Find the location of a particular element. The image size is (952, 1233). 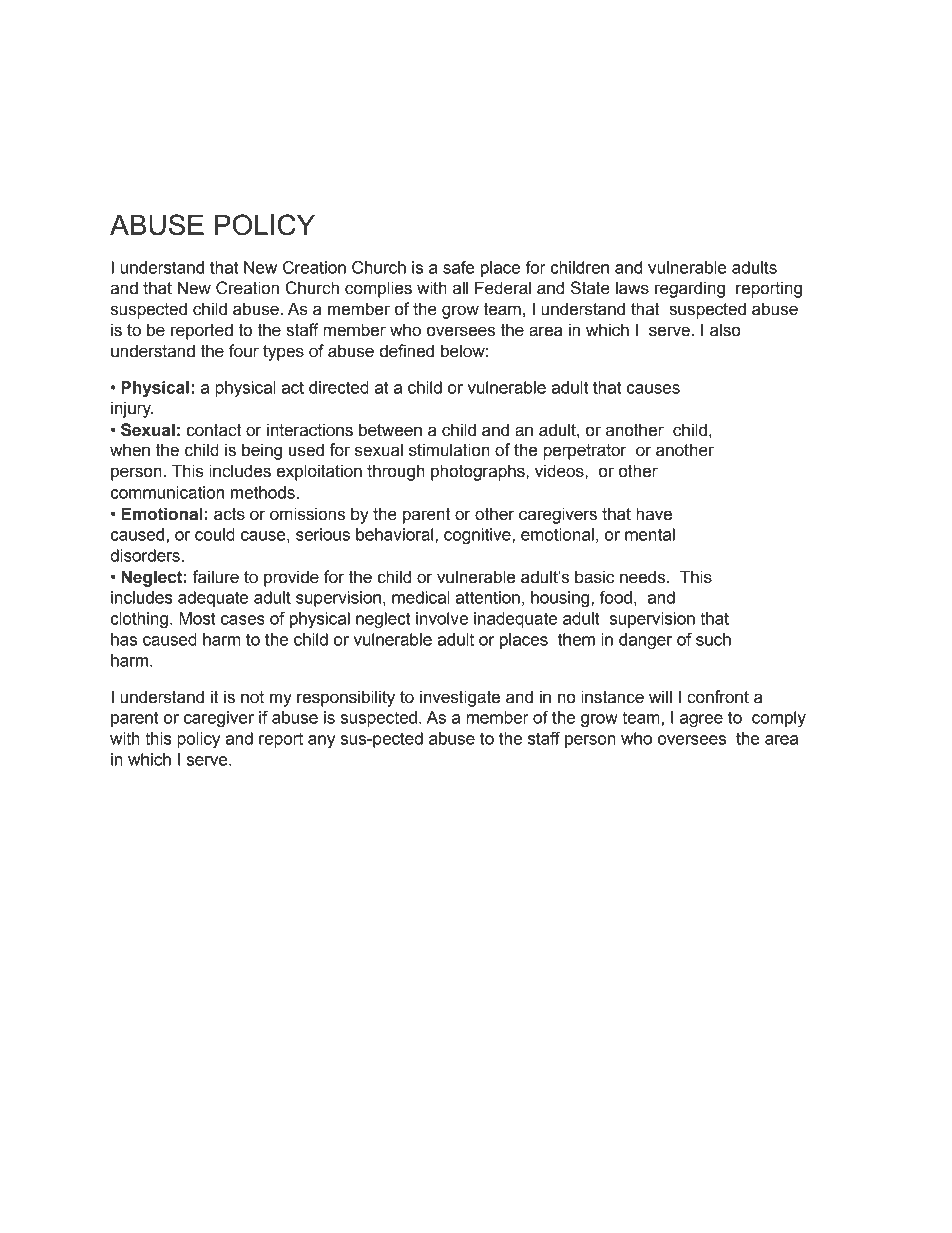

being is located at coordinates (262, 451).
